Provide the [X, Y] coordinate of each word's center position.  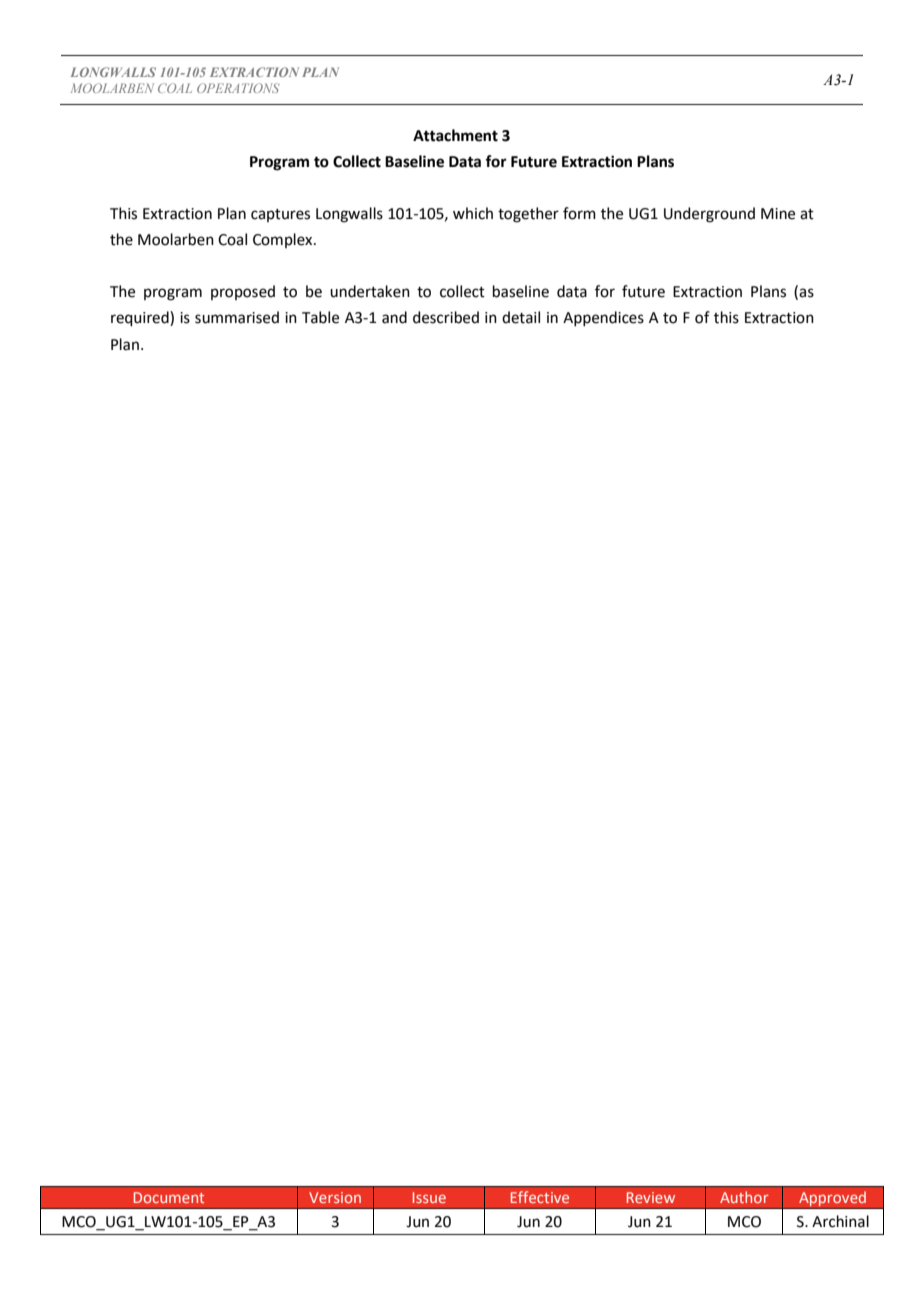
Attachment [455, 135]
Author [744, 1197]
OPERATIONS [238, 88]
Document [169, 1197]
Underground [709, 215]
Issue [429, 1197]
